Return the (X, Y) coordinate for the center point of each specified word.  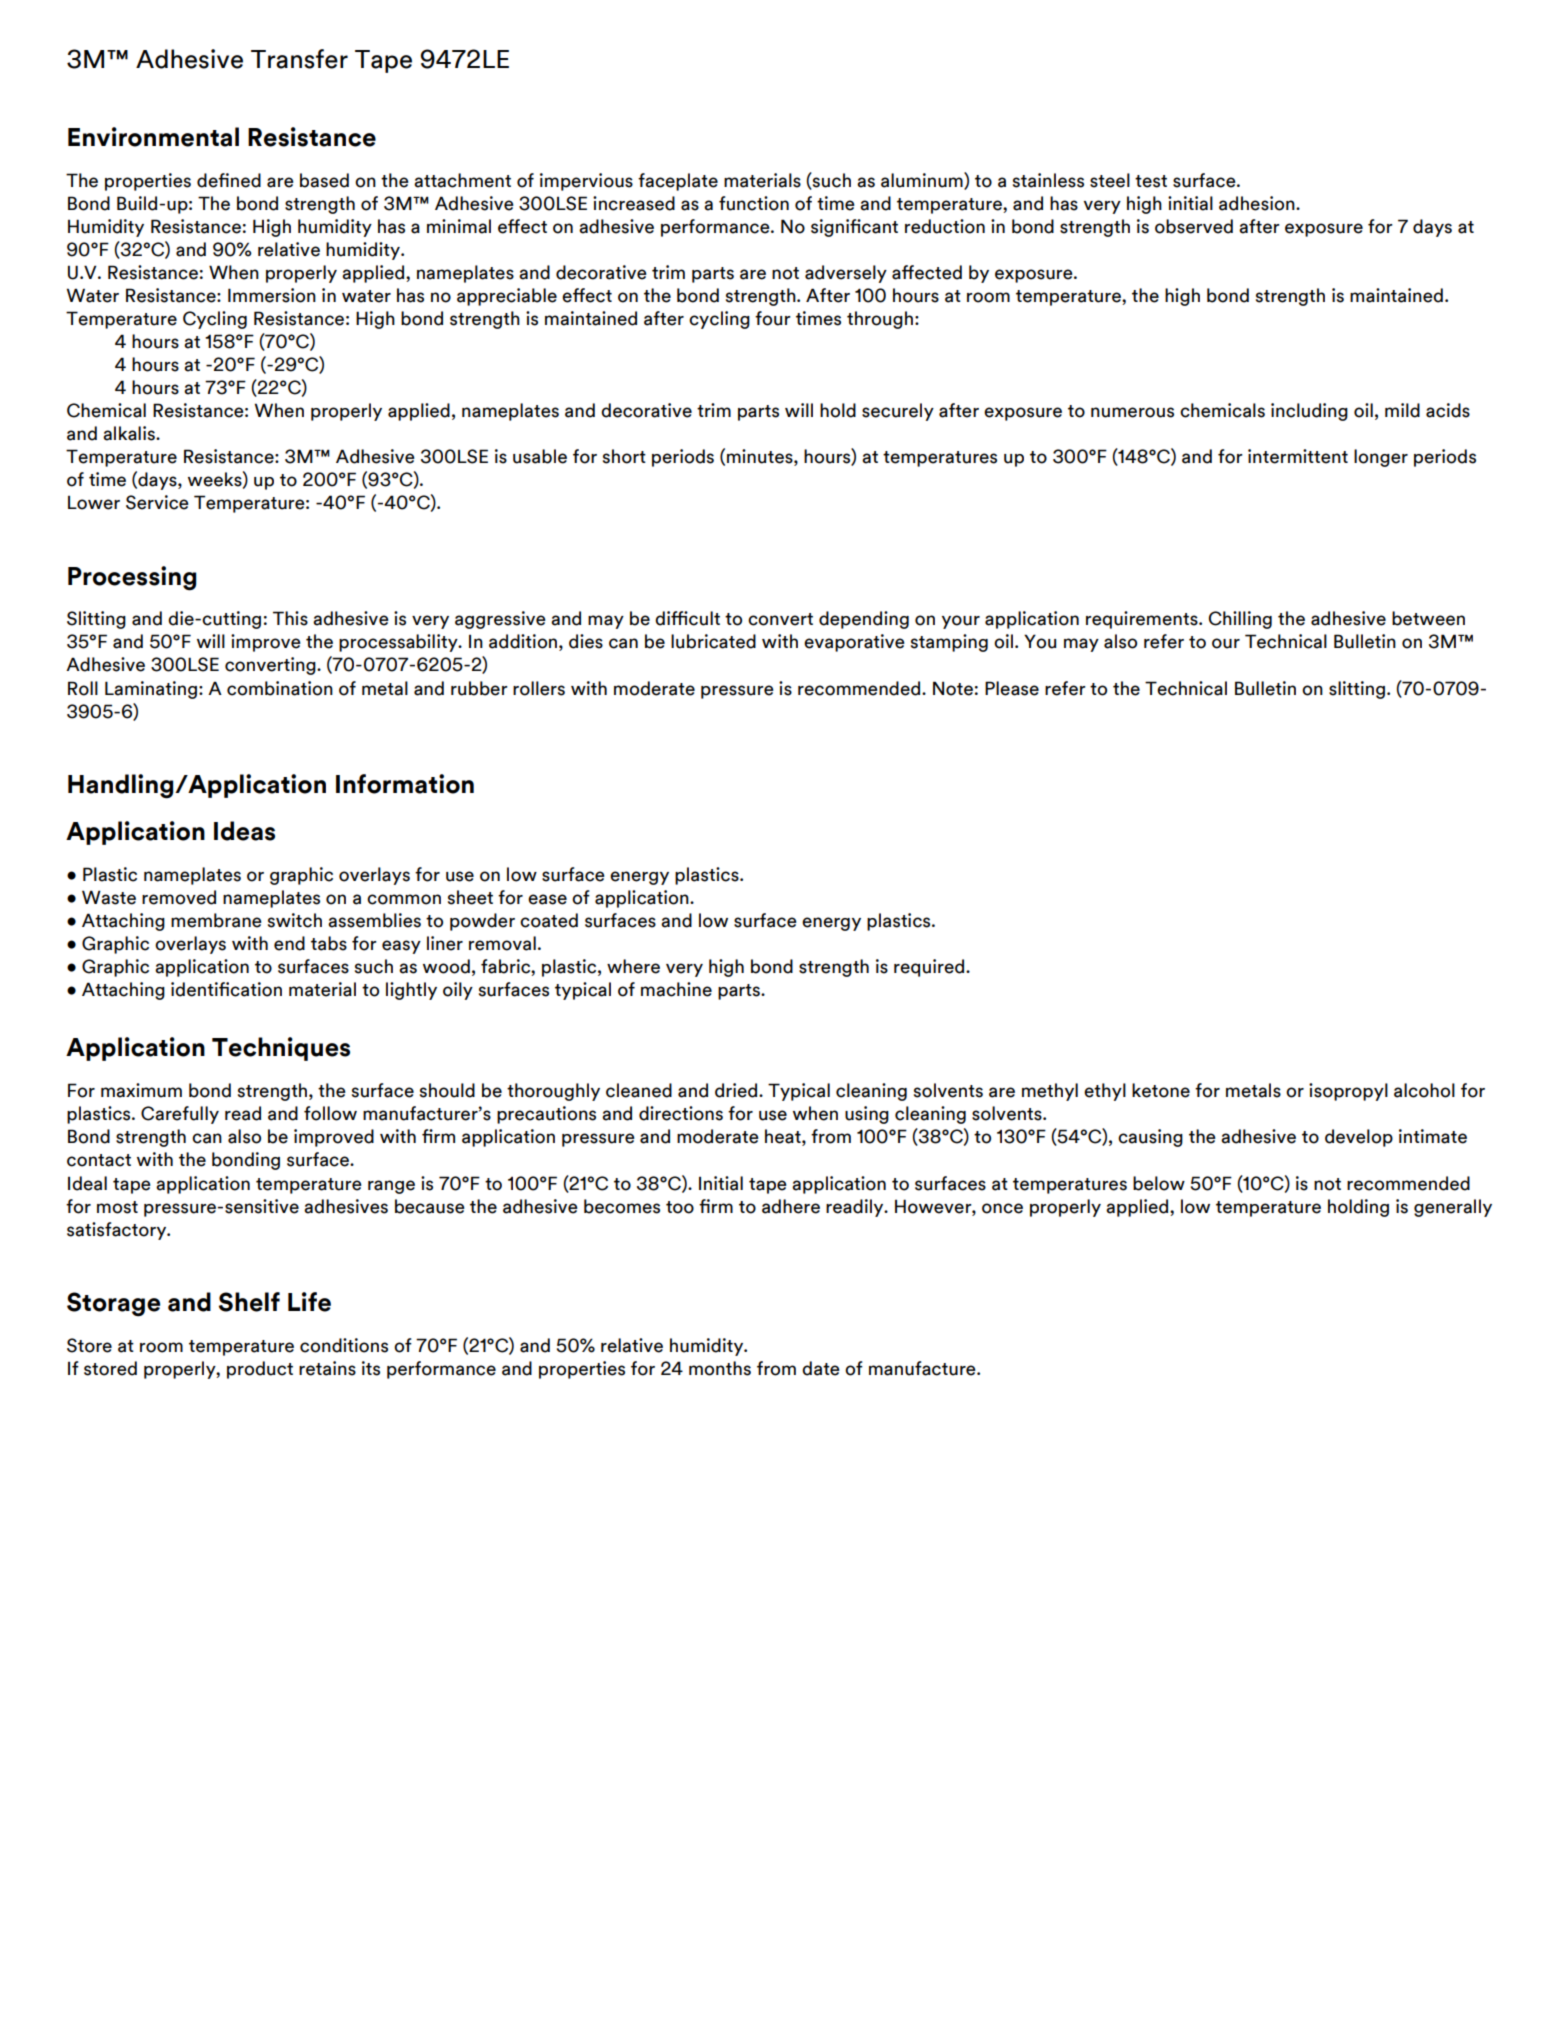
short (624, 456)
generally (1453, 1208)
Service (157, 502)
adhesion (1258, 203)
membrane (216, 920)
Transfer (299, 59)
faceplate (678, 182)
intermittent (1298, 456)
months (720, 1368)
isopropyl (1348, 1092)
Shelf (249, 1302)
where (633, 966)
